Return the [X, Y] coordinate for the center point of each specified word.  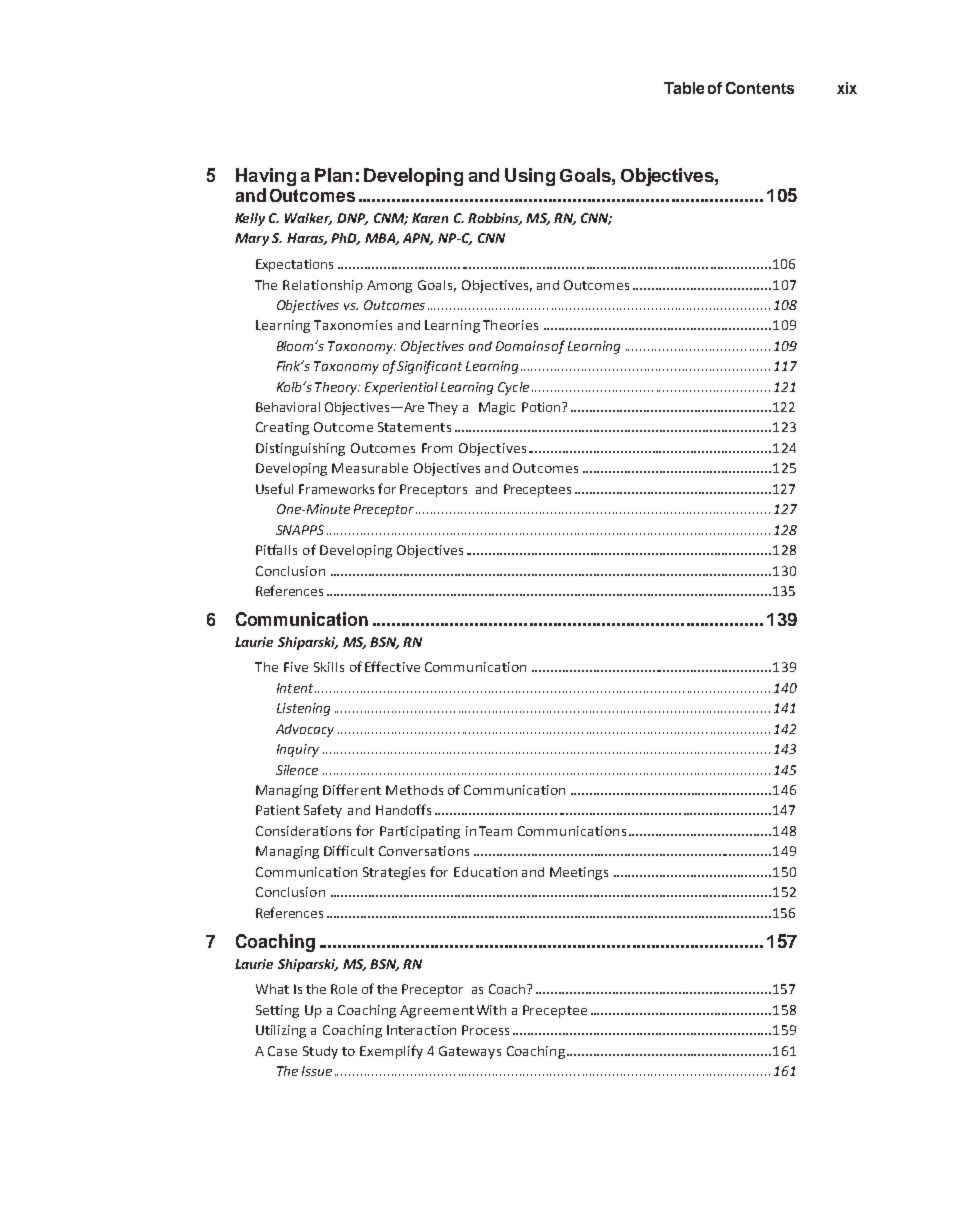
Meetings [579, 873]
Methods [414, 790]
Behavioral [288, 407]
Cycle [513, 388]
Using [530, 177]
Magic [497, 408]
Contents [760, 88]
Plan [333, 175]
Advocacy [305, 730]
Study [320, 1052]
